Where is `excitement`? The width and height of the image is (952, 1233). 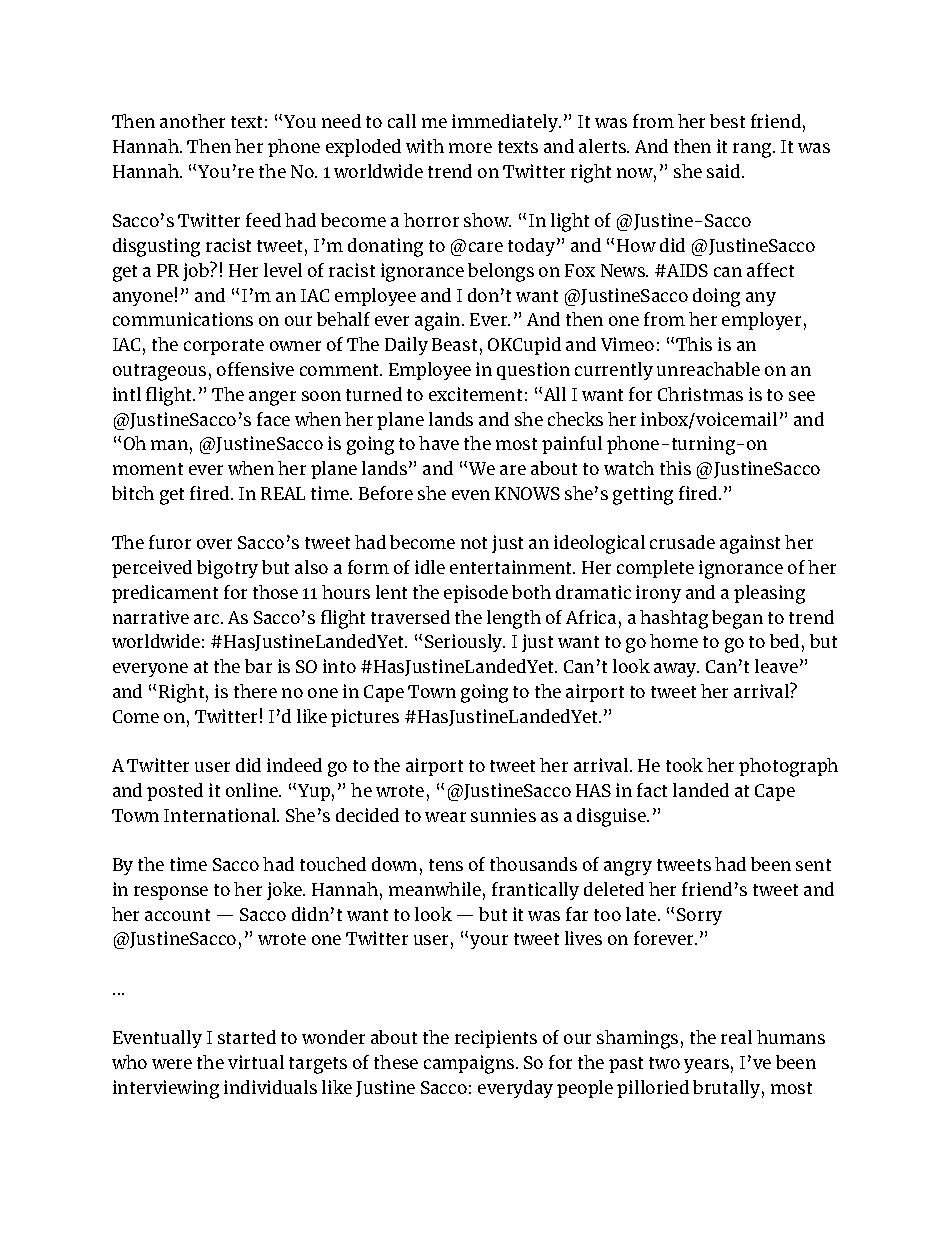
excitement is located at coordinates (475, 394).
